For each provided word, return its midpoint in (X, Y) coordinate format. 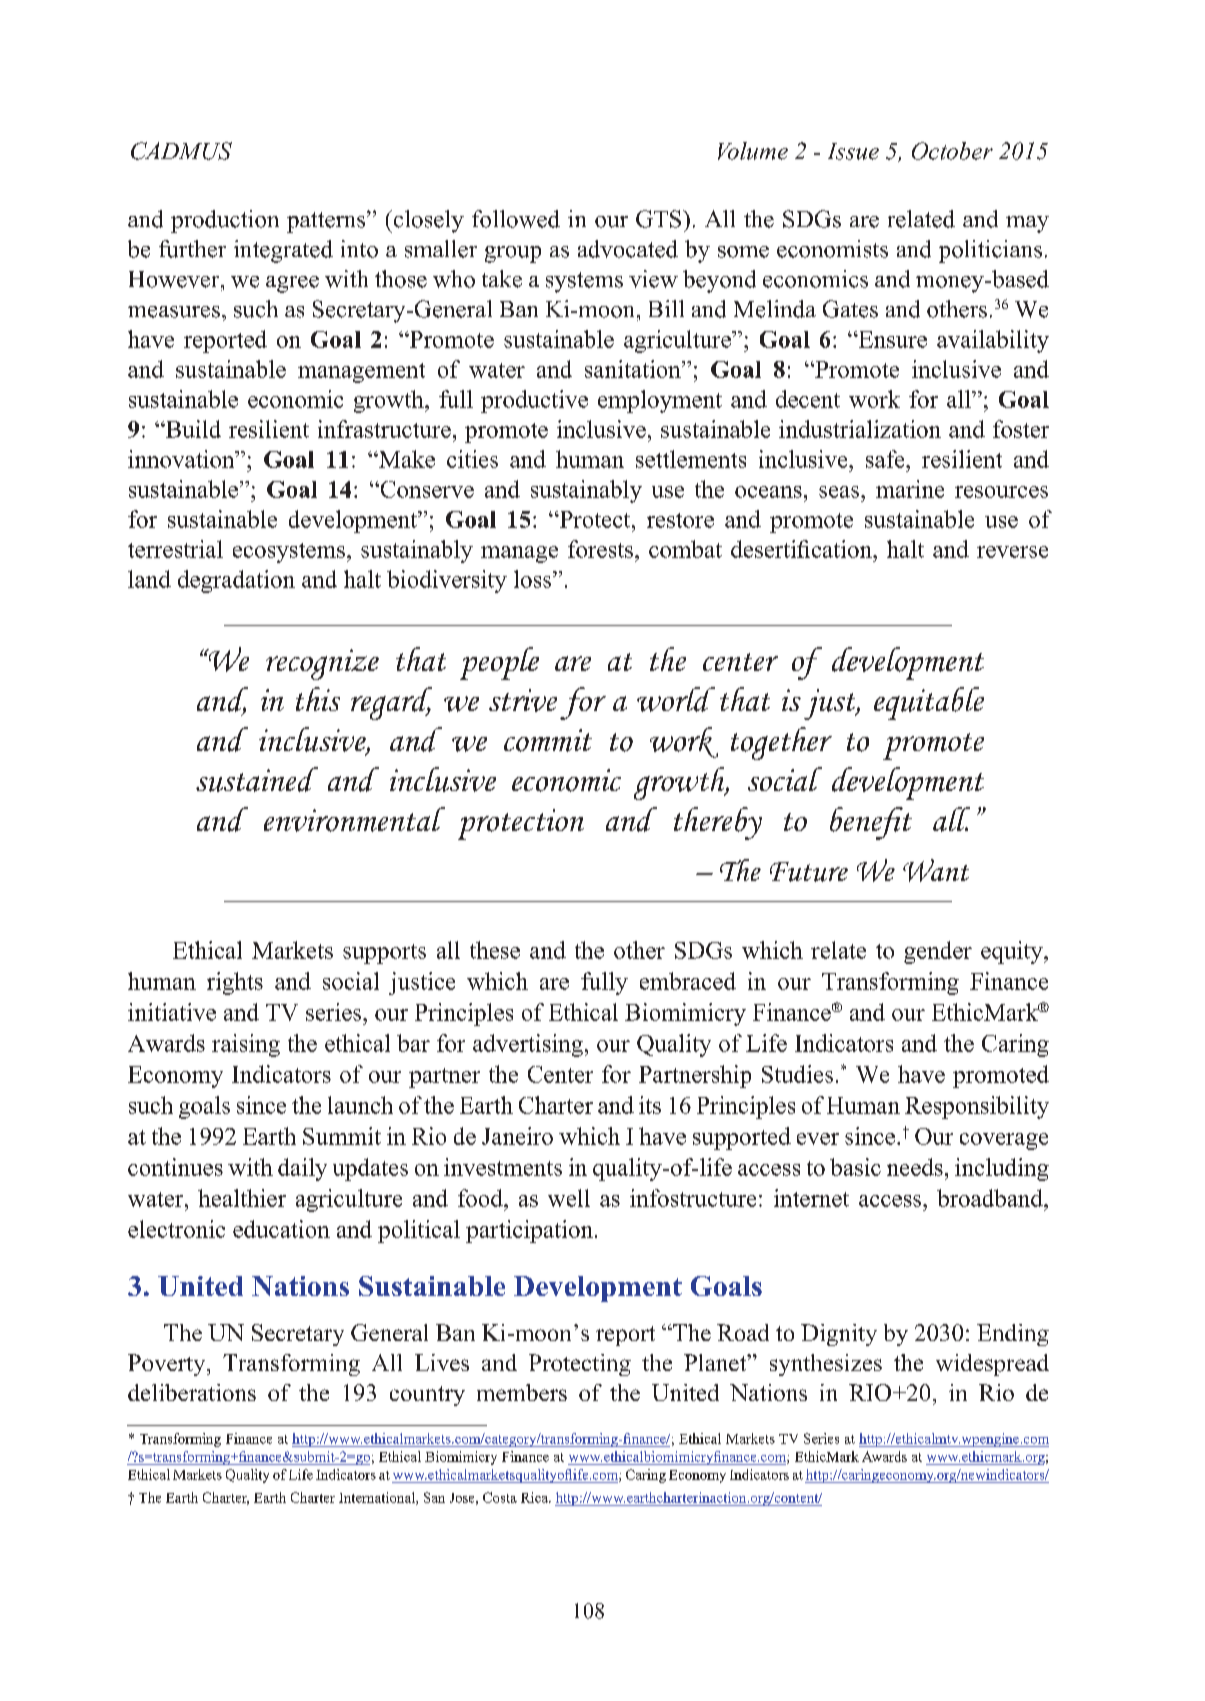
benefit (871, 823)
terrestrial (175, 549)
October (952, 151)
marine (910, 489)
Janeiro (517, 1136)
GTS (660, 219)
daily (302, 1169)
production (225, 221)
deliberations (192, 1392)
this (318, 699)
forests (600, 549)
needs (915, 1167)
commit (548, 740)
